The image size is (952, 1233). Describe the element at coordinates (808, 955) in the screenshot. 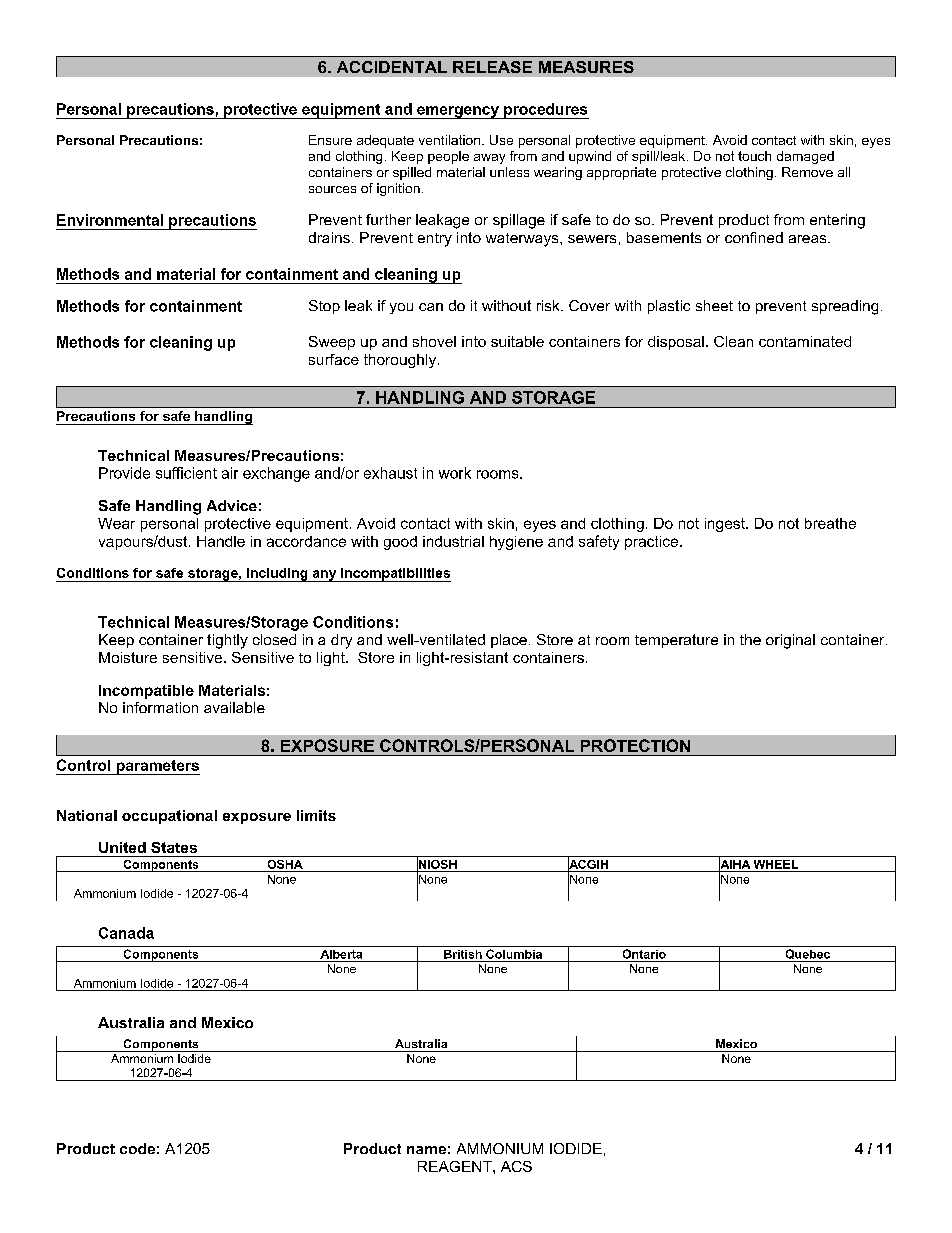

I see `Quebec` at that location.
